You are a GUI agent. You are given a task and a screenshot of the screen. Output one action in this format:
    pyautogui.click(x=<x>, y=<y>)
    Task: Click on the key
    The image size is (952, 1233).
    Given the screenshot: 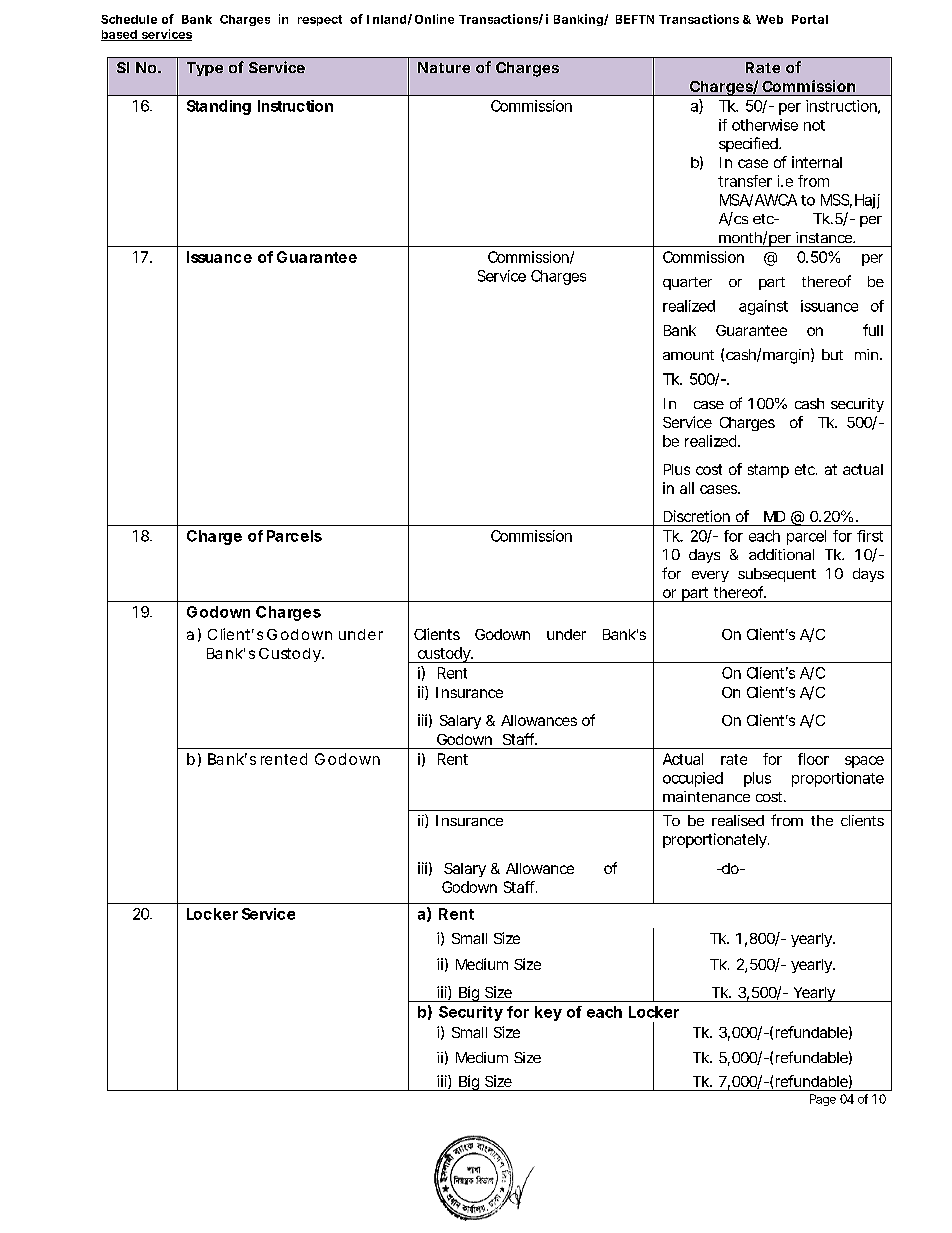 What is the action you would take?
    pyautogui.click(x=548, y=1013)
